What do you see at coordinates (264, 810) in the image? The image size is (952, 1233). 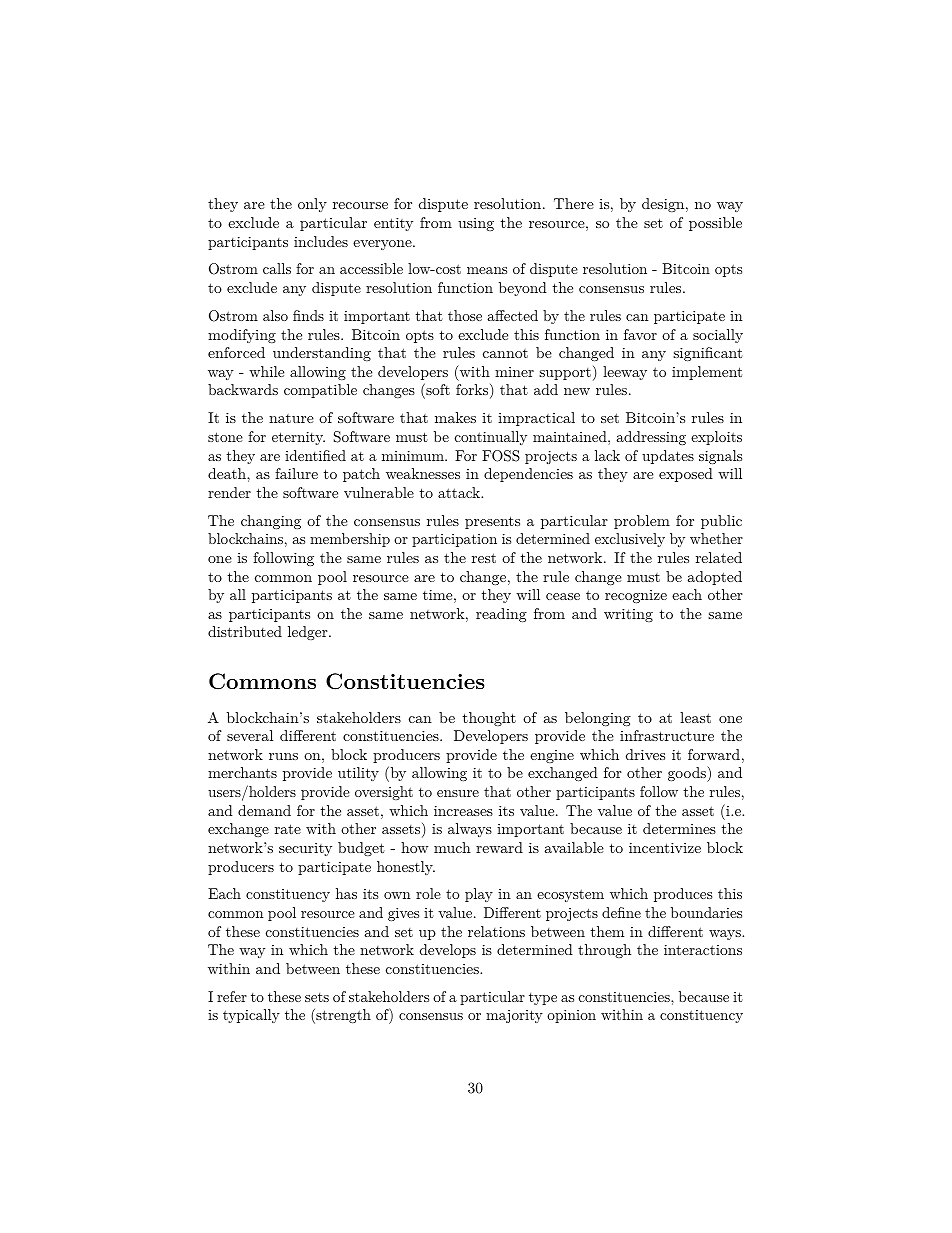 I see `demand` at bounding box center [264, 810].
